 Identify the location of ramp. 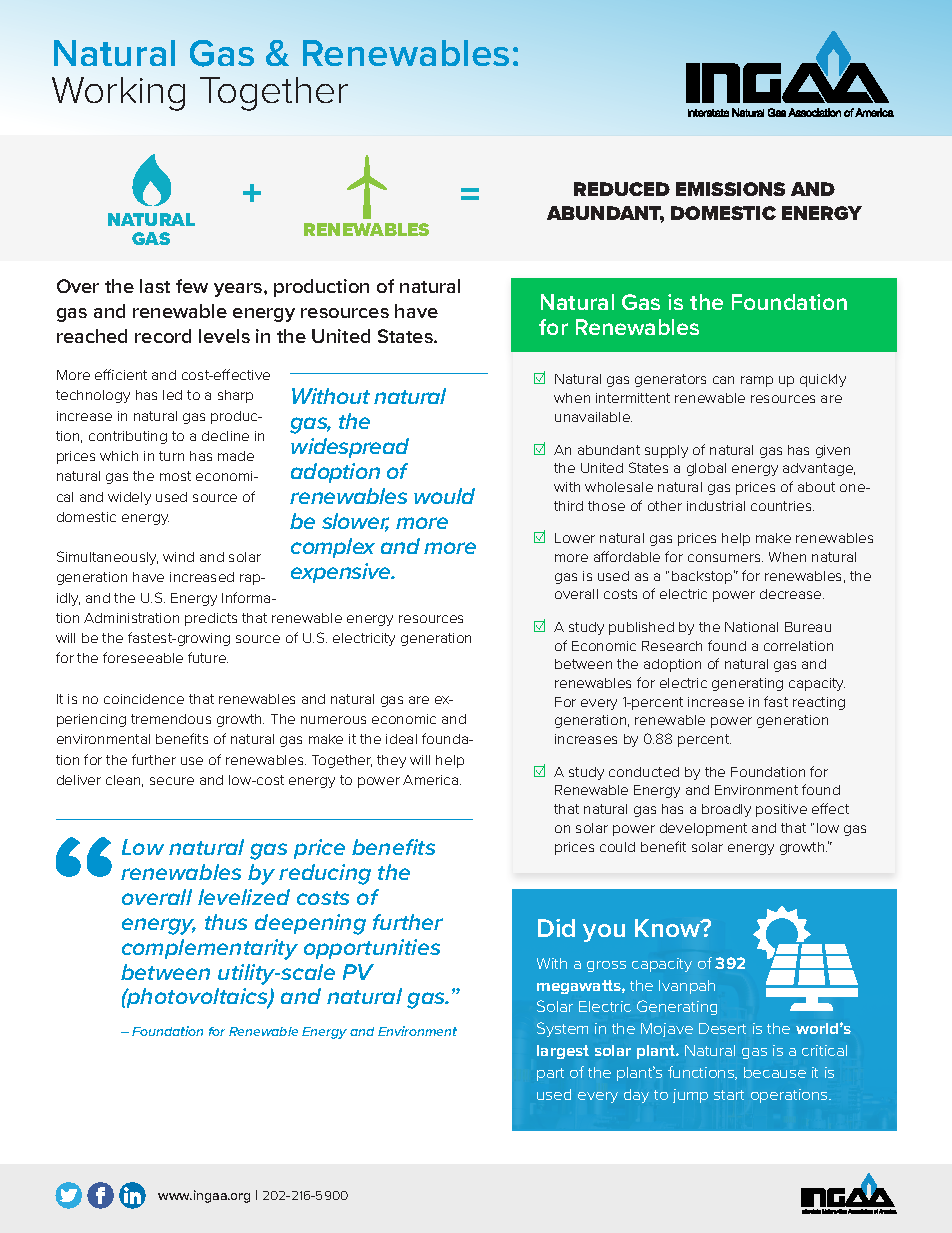
(757, 381).
